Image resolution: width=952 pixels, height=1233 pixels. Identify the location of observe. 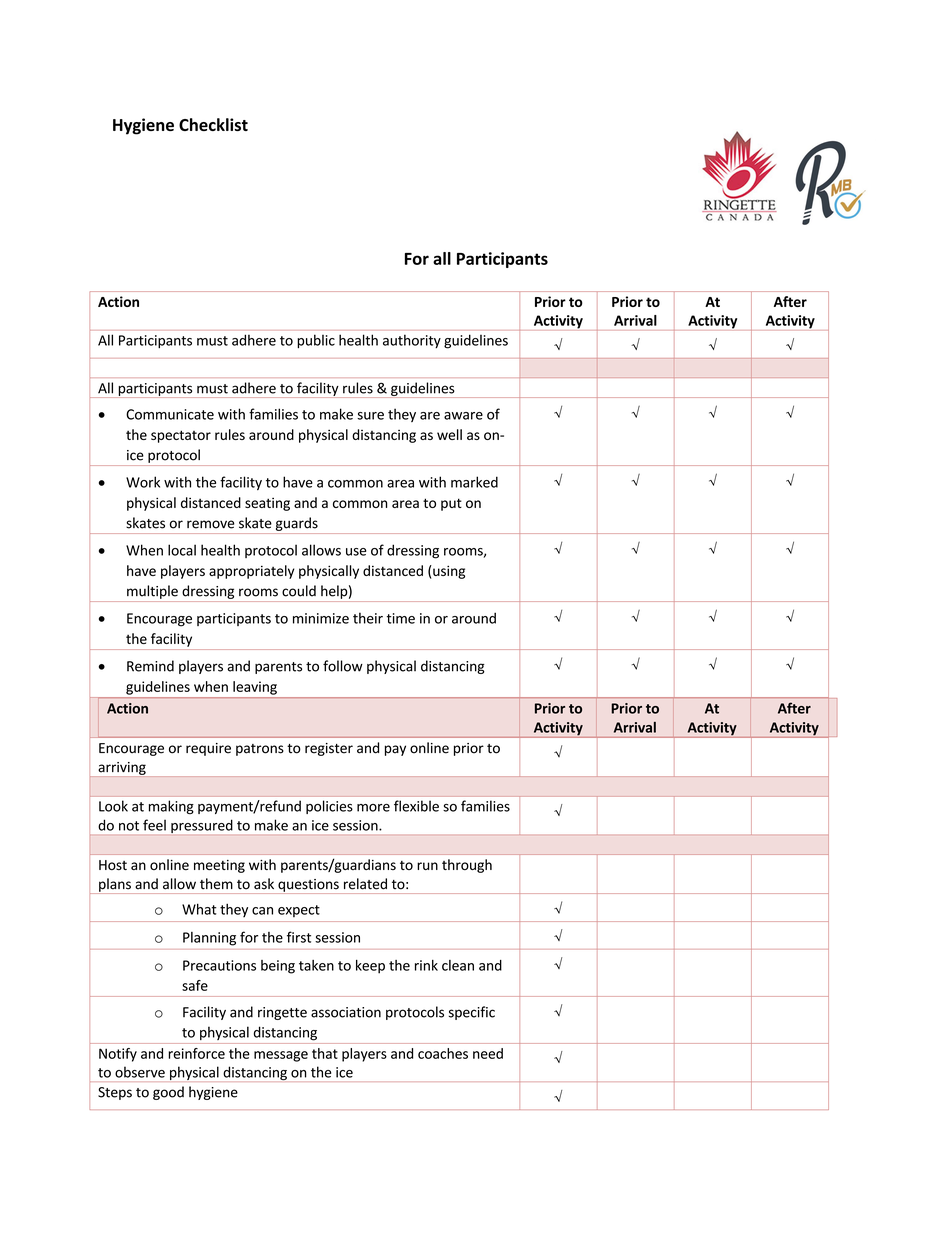
(140, 1072).
